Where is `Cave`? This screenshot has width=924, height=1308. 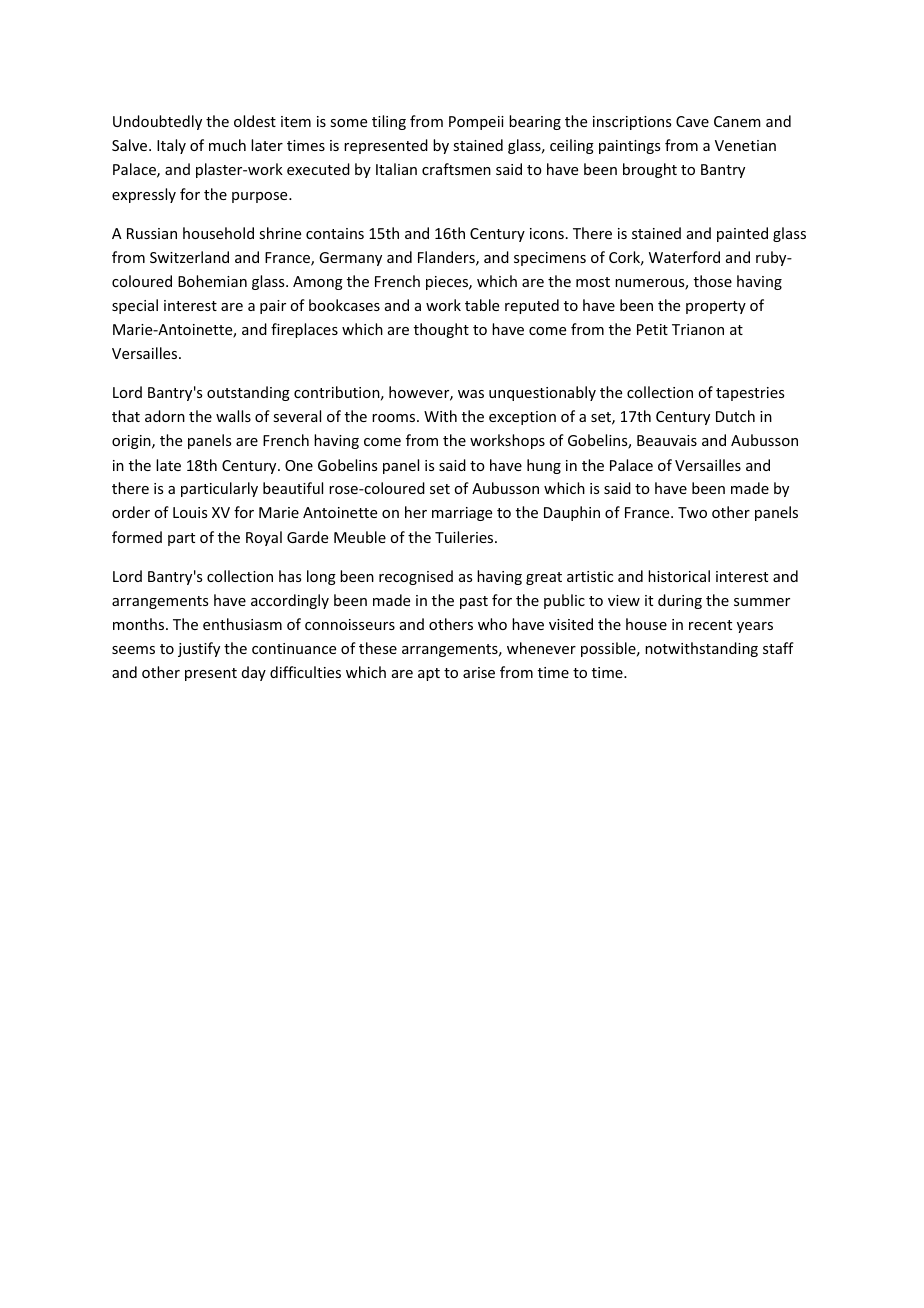 Cave is located at coordinates (692, 121).
